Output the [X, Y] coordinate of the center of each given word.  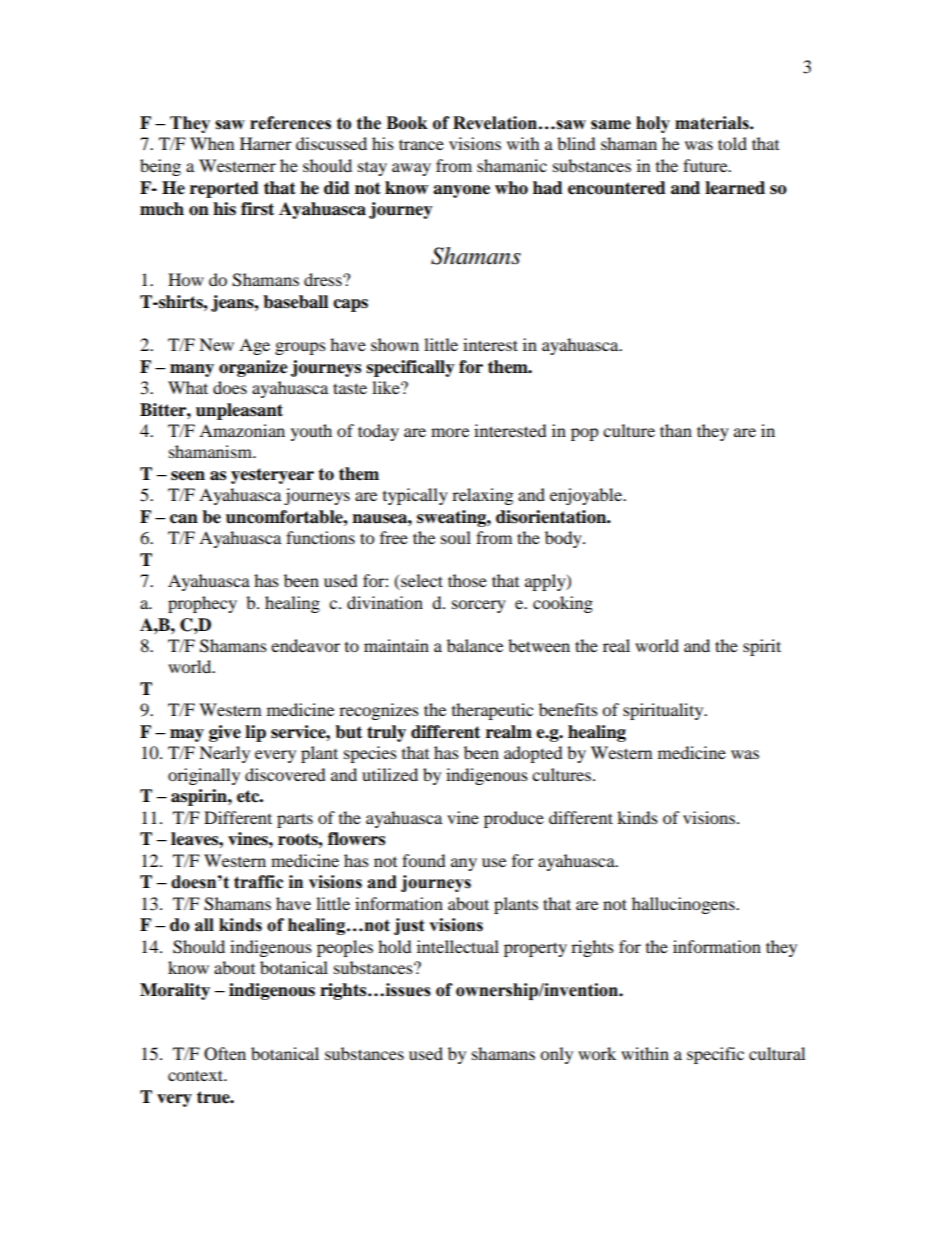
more [450, 432]
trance [421, 144]
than [676, 430]
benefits [568, 709]
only [556, 1055]
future [706, 165]
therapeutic [492, 711]
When [212, 143]
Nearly [224, 754]
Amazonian [242, 430]
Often [225, 1054]
